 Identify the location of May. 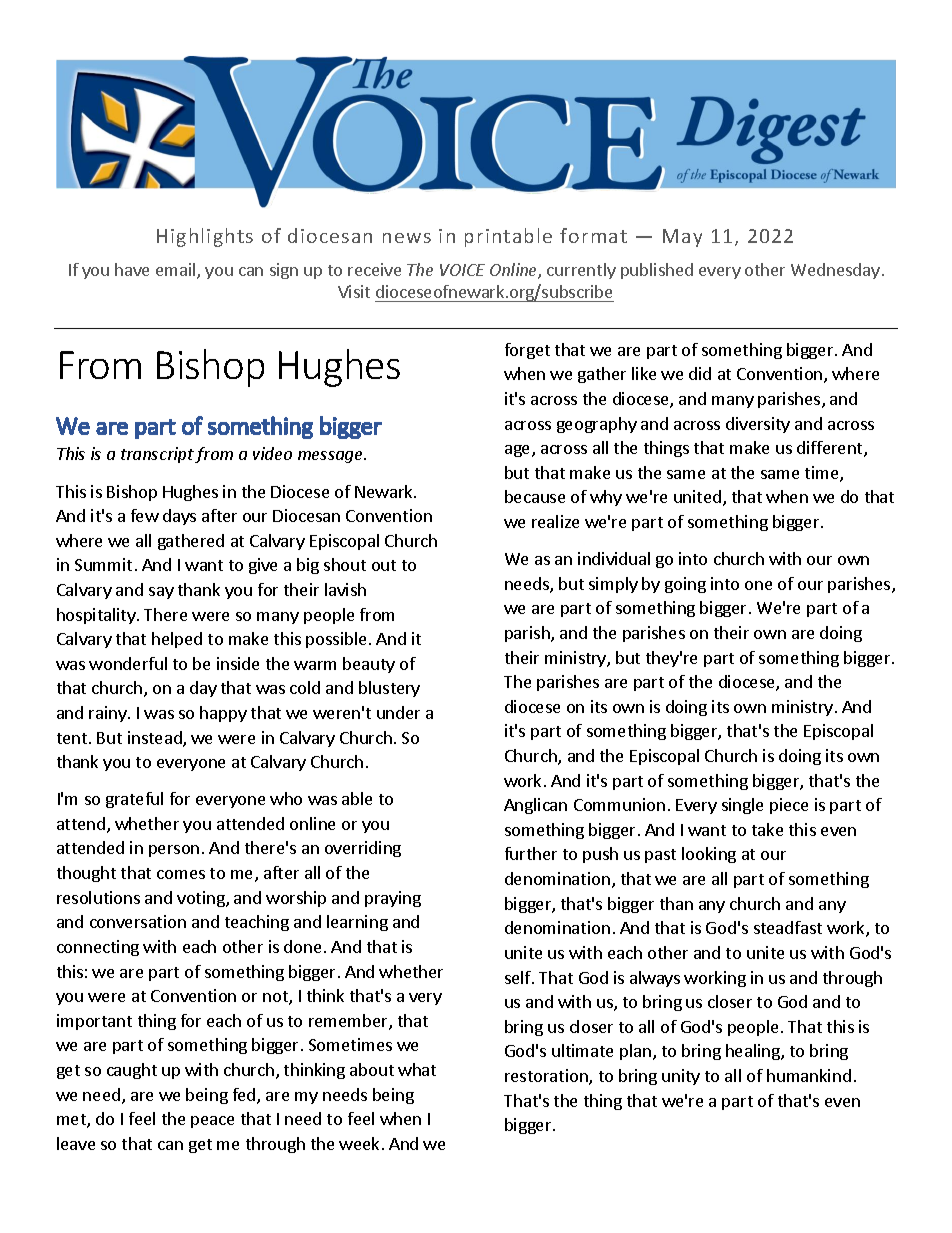
(682, 238).
